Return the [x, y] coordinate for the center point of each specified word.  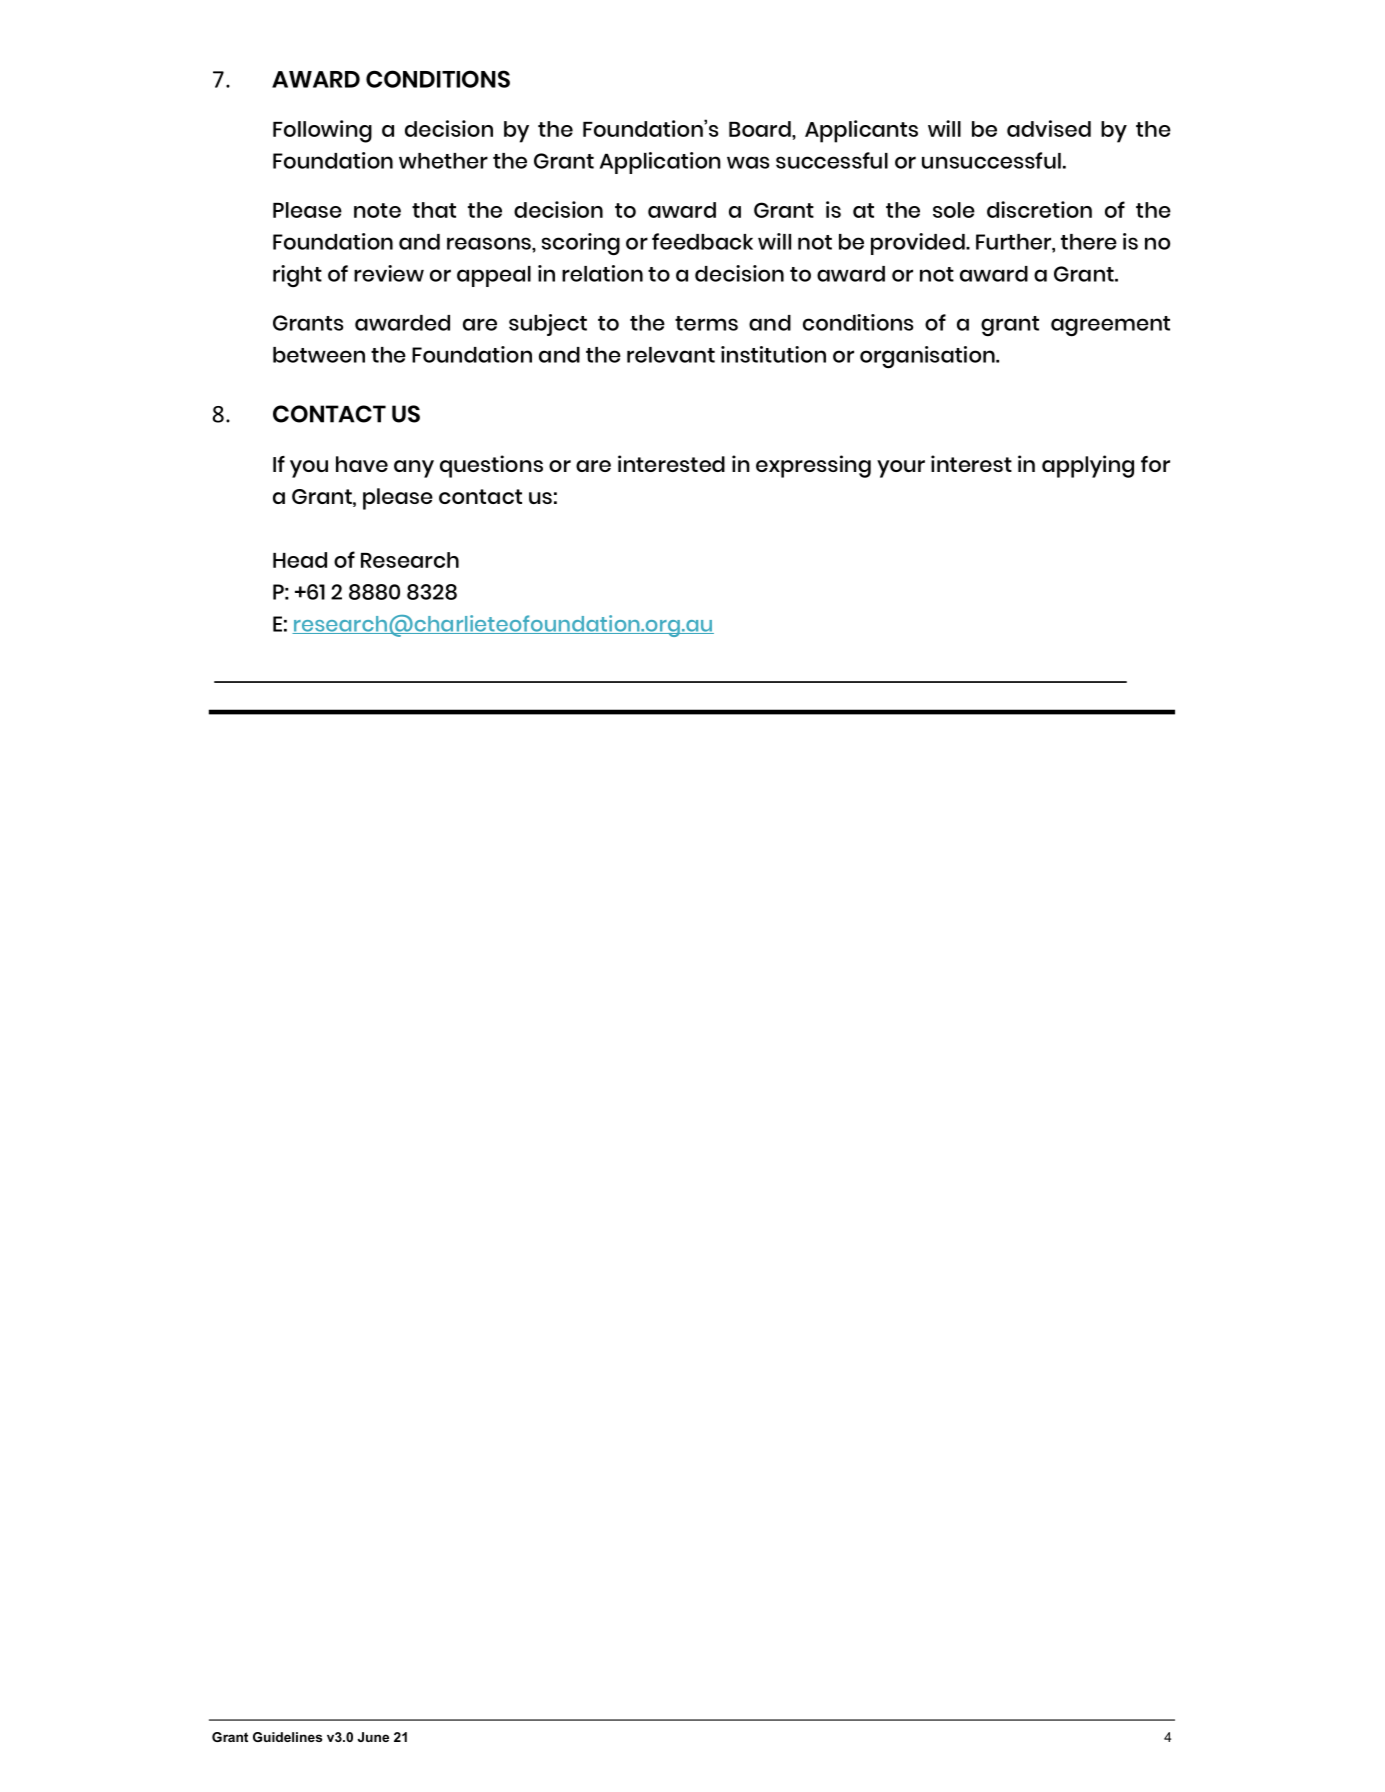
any [414, 469]
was [748, 162]
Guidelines [287, 1737]
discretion [1039, 209]
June [373, 1737]
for [1155, 464]
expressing [813, 466]
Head [300, 560]
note [377, 210]
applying [1088, 466]
